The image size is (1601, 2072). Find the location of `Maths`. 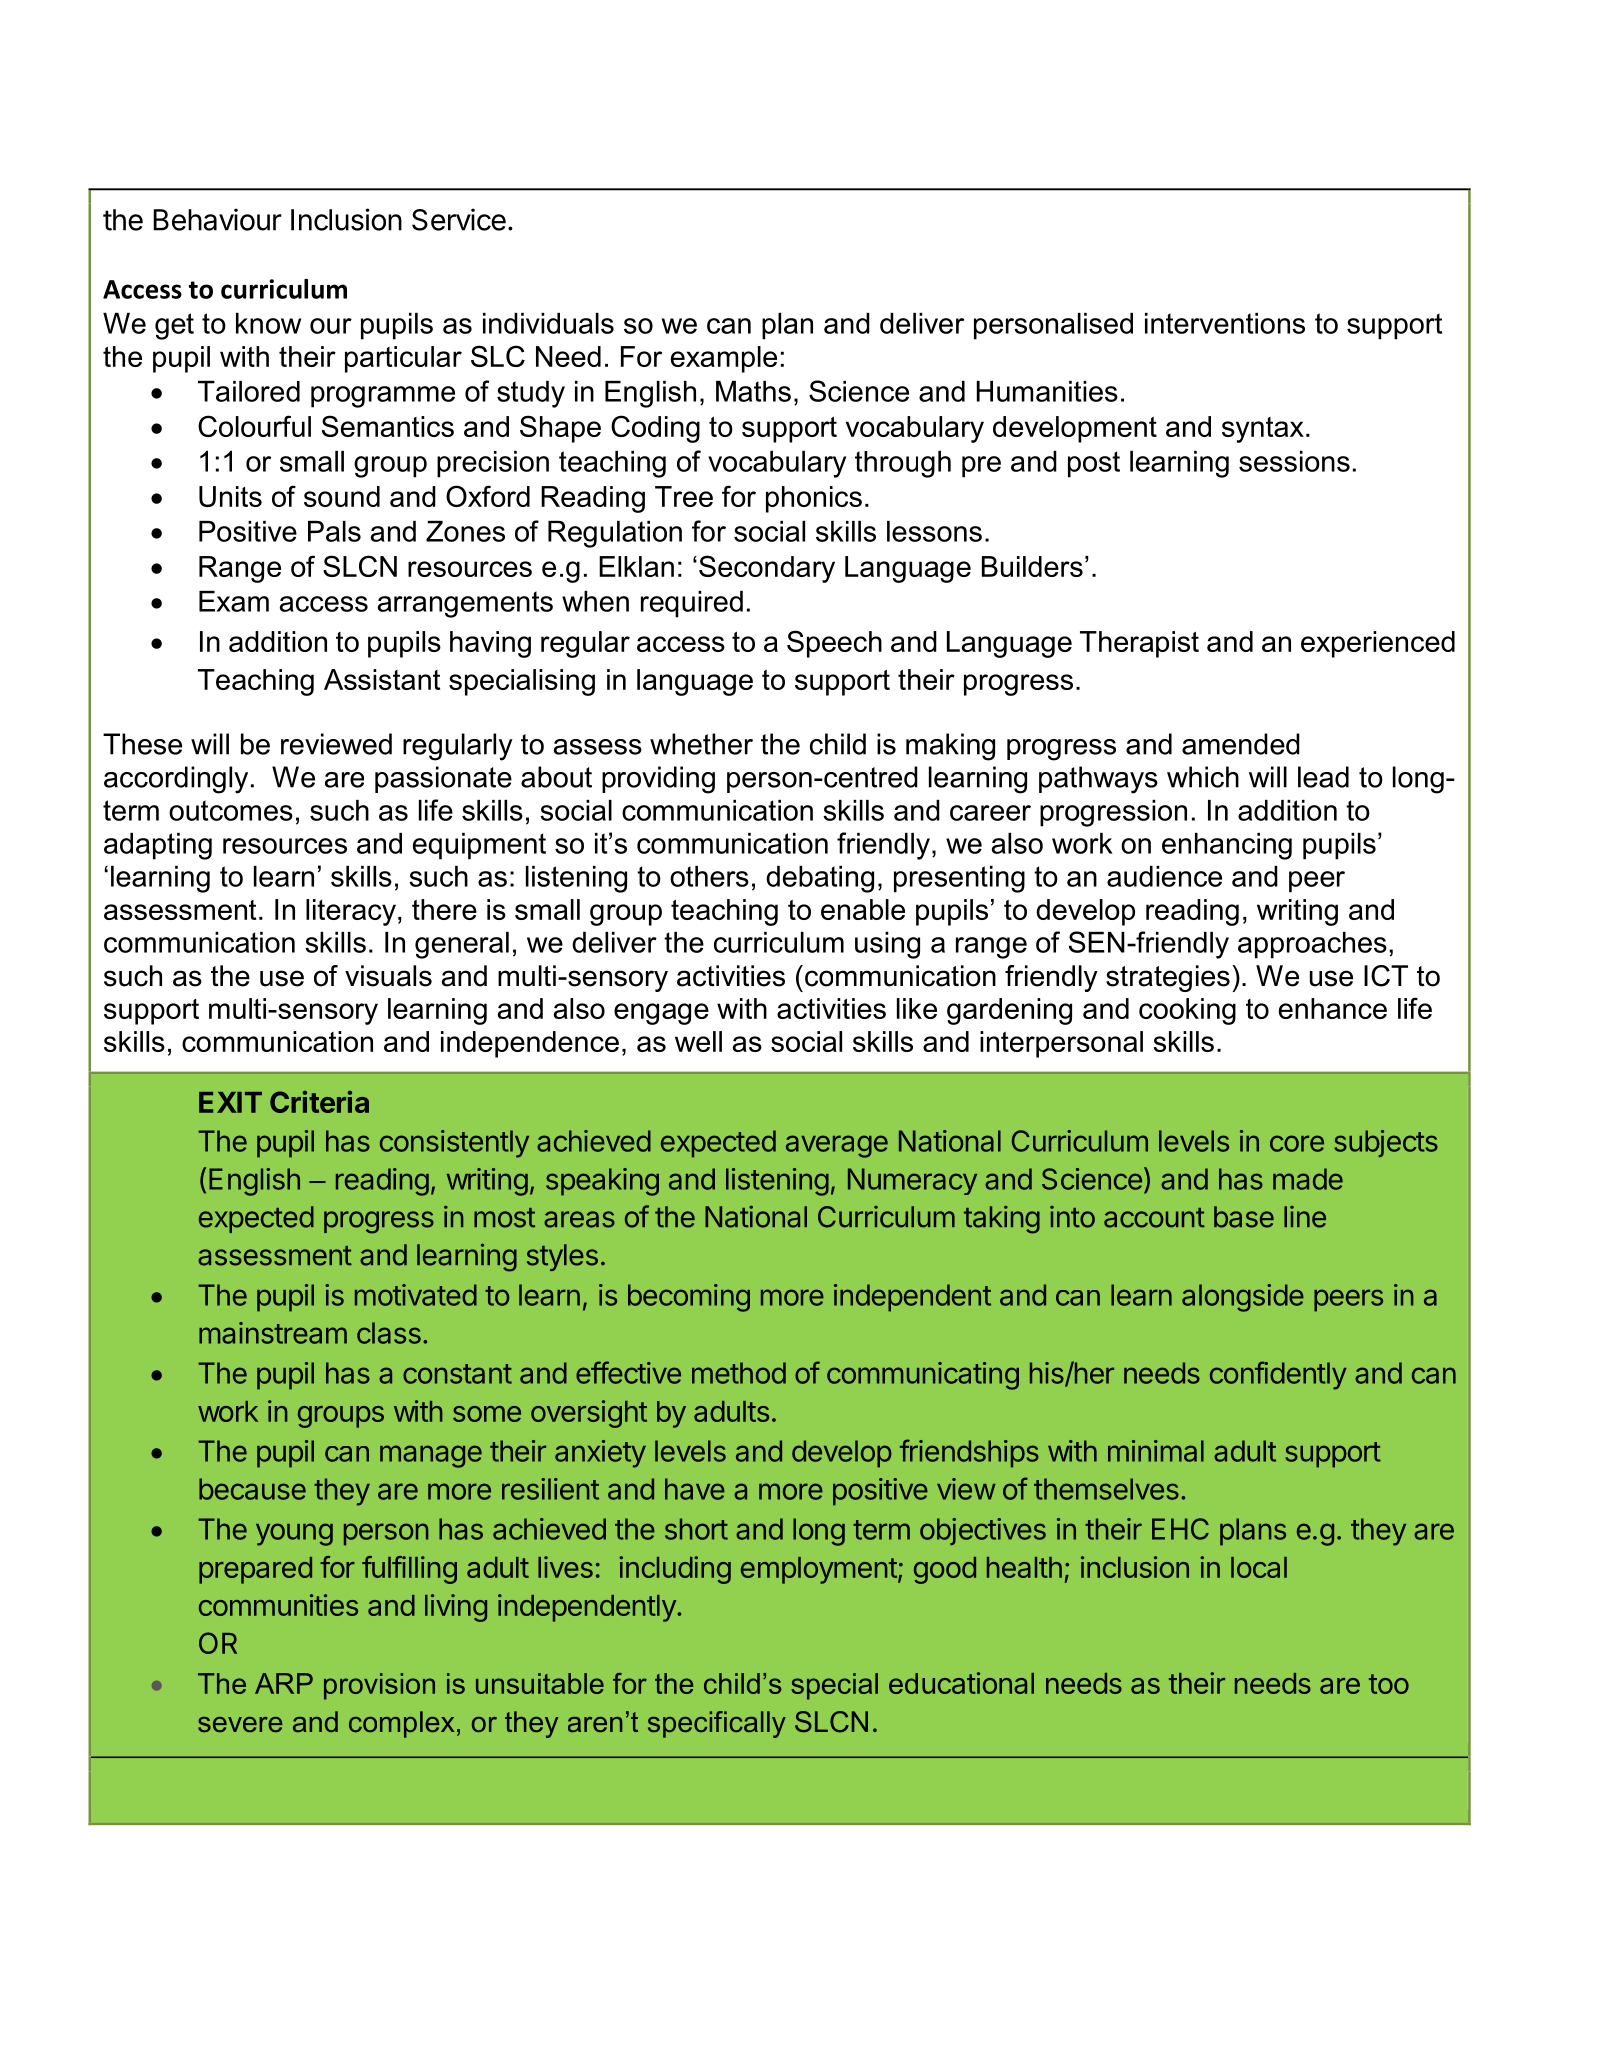

Maths is located at coordinates (753, 391).
